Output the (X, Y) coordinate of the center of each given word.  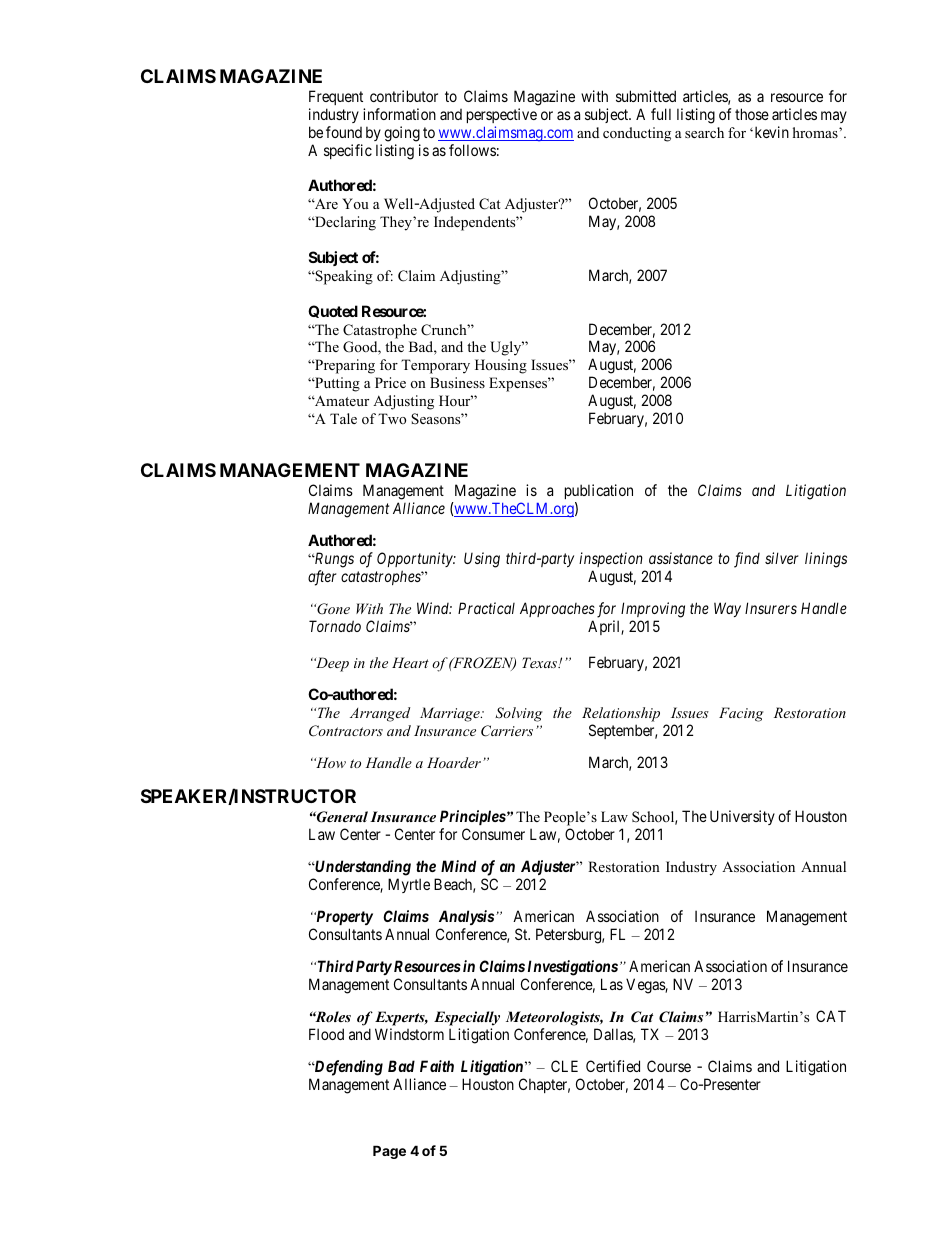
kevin (770, 132)
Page (389, 1152)
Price (390, 382)
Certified (613, 1066)
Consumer (493, 834)
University (742, 817)
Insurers (771, 608)
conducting (637, 134)
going (402, 134)
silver (781, 558)
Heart (410, 662)
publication (599, 491)
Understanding (362, 868)
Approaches (557, 609)
